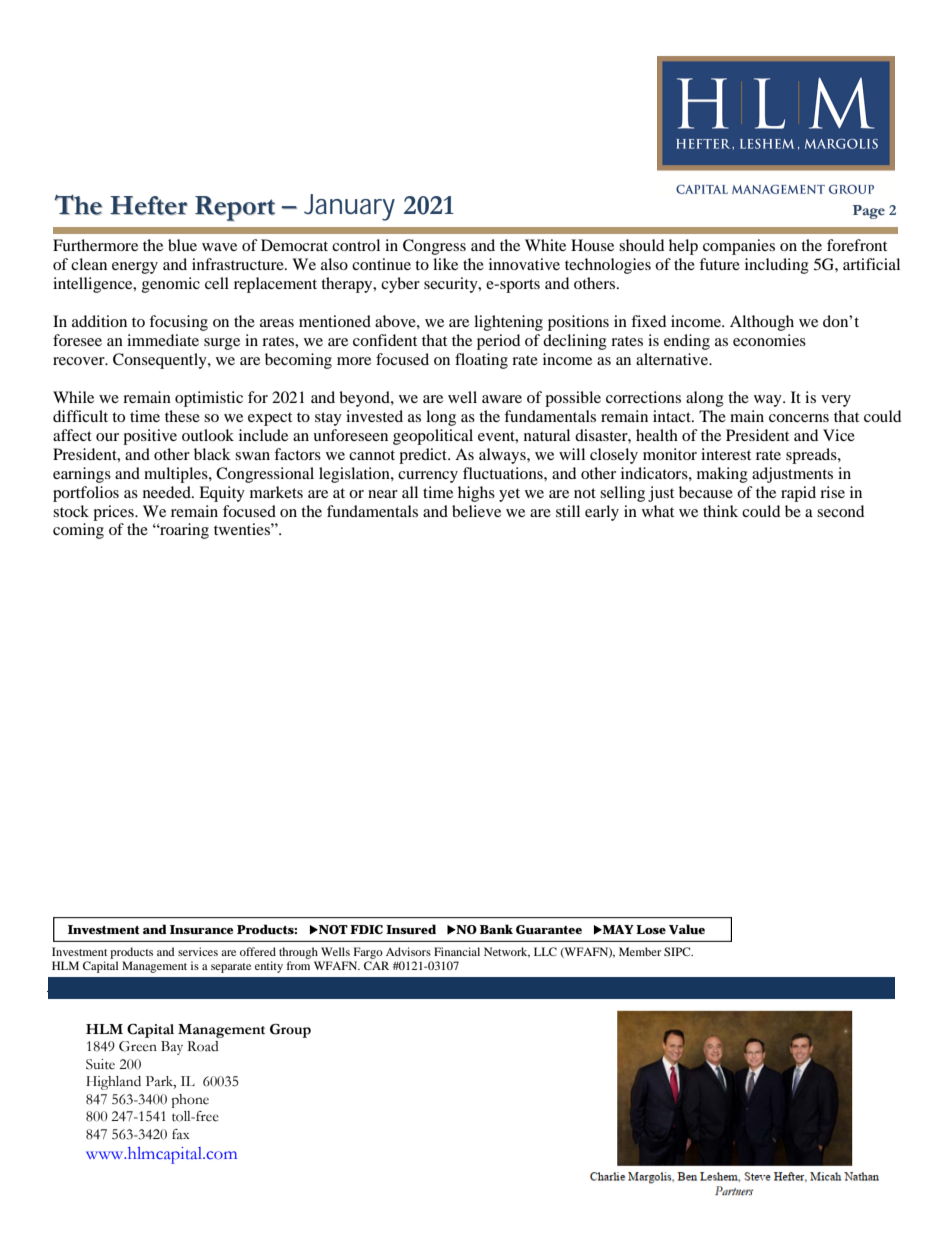 The height and width of the screenshot is (1233, 952). Describe the element at coordinates (739, 247) in the screenshot. I see `companies` at that location.
